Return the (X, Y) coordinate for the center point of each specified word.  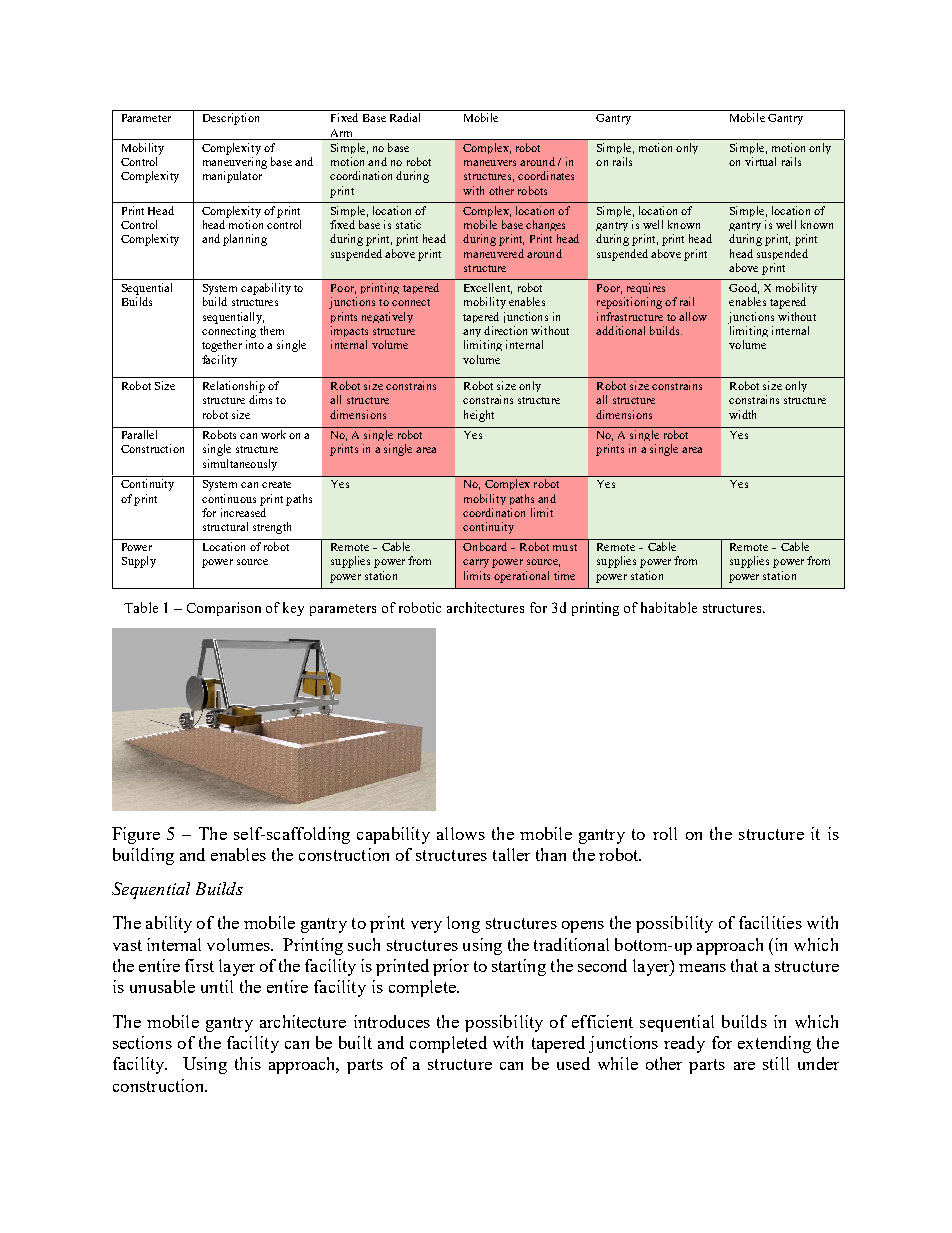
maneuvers (490, 163)
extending (774, 1044)
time (564, 575)
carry (476, 563)
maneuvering (235, 163)
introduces (392, 1021)
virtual (760, 161)
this (248, 1063)
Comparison (224, 609)
